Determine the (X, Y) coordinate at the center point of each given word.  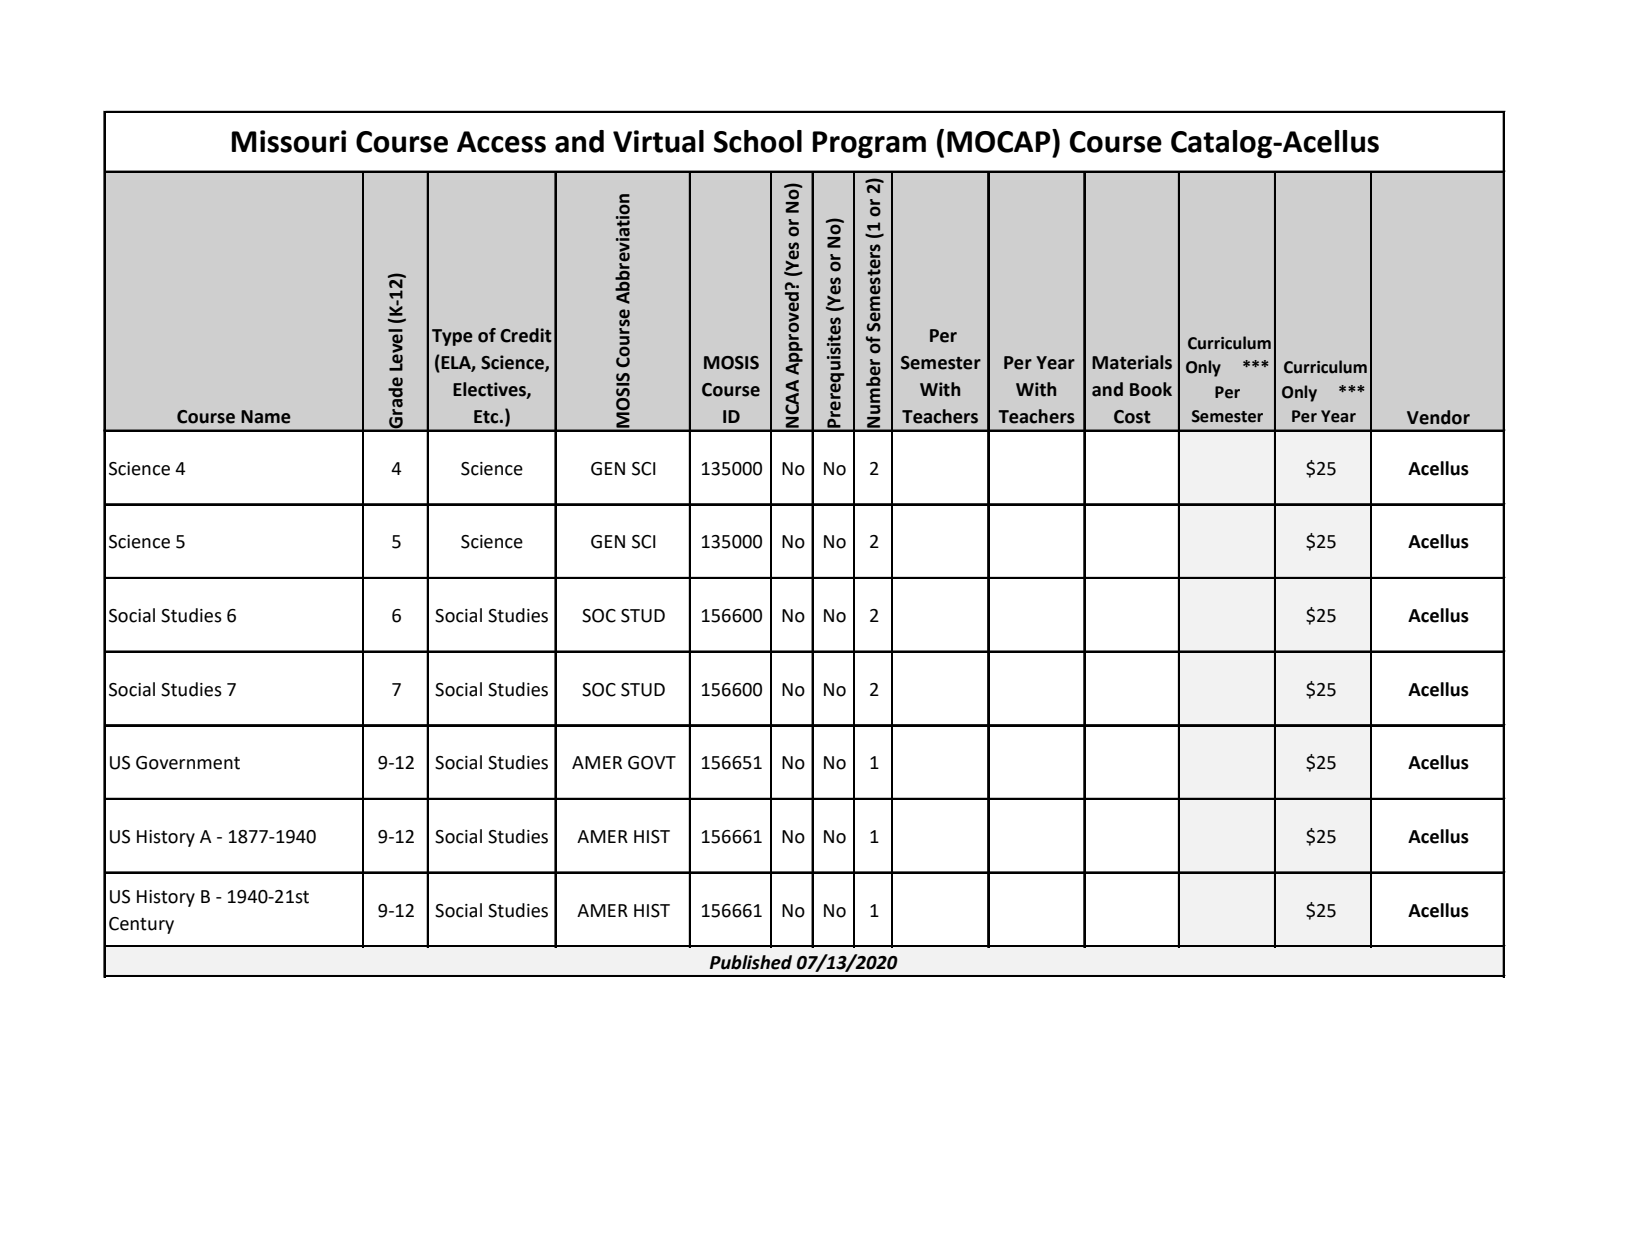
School (758, 141)
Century (141, 925)
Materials (1132, 362)
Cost (1132, 417)
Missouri (289, 141)
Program (869, 144)
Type (452, 337)
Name (266, 417)
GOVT (652, 763)
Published (751, 962)
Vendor (1438, 417)
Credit (526, 335)
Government (188, 763)
